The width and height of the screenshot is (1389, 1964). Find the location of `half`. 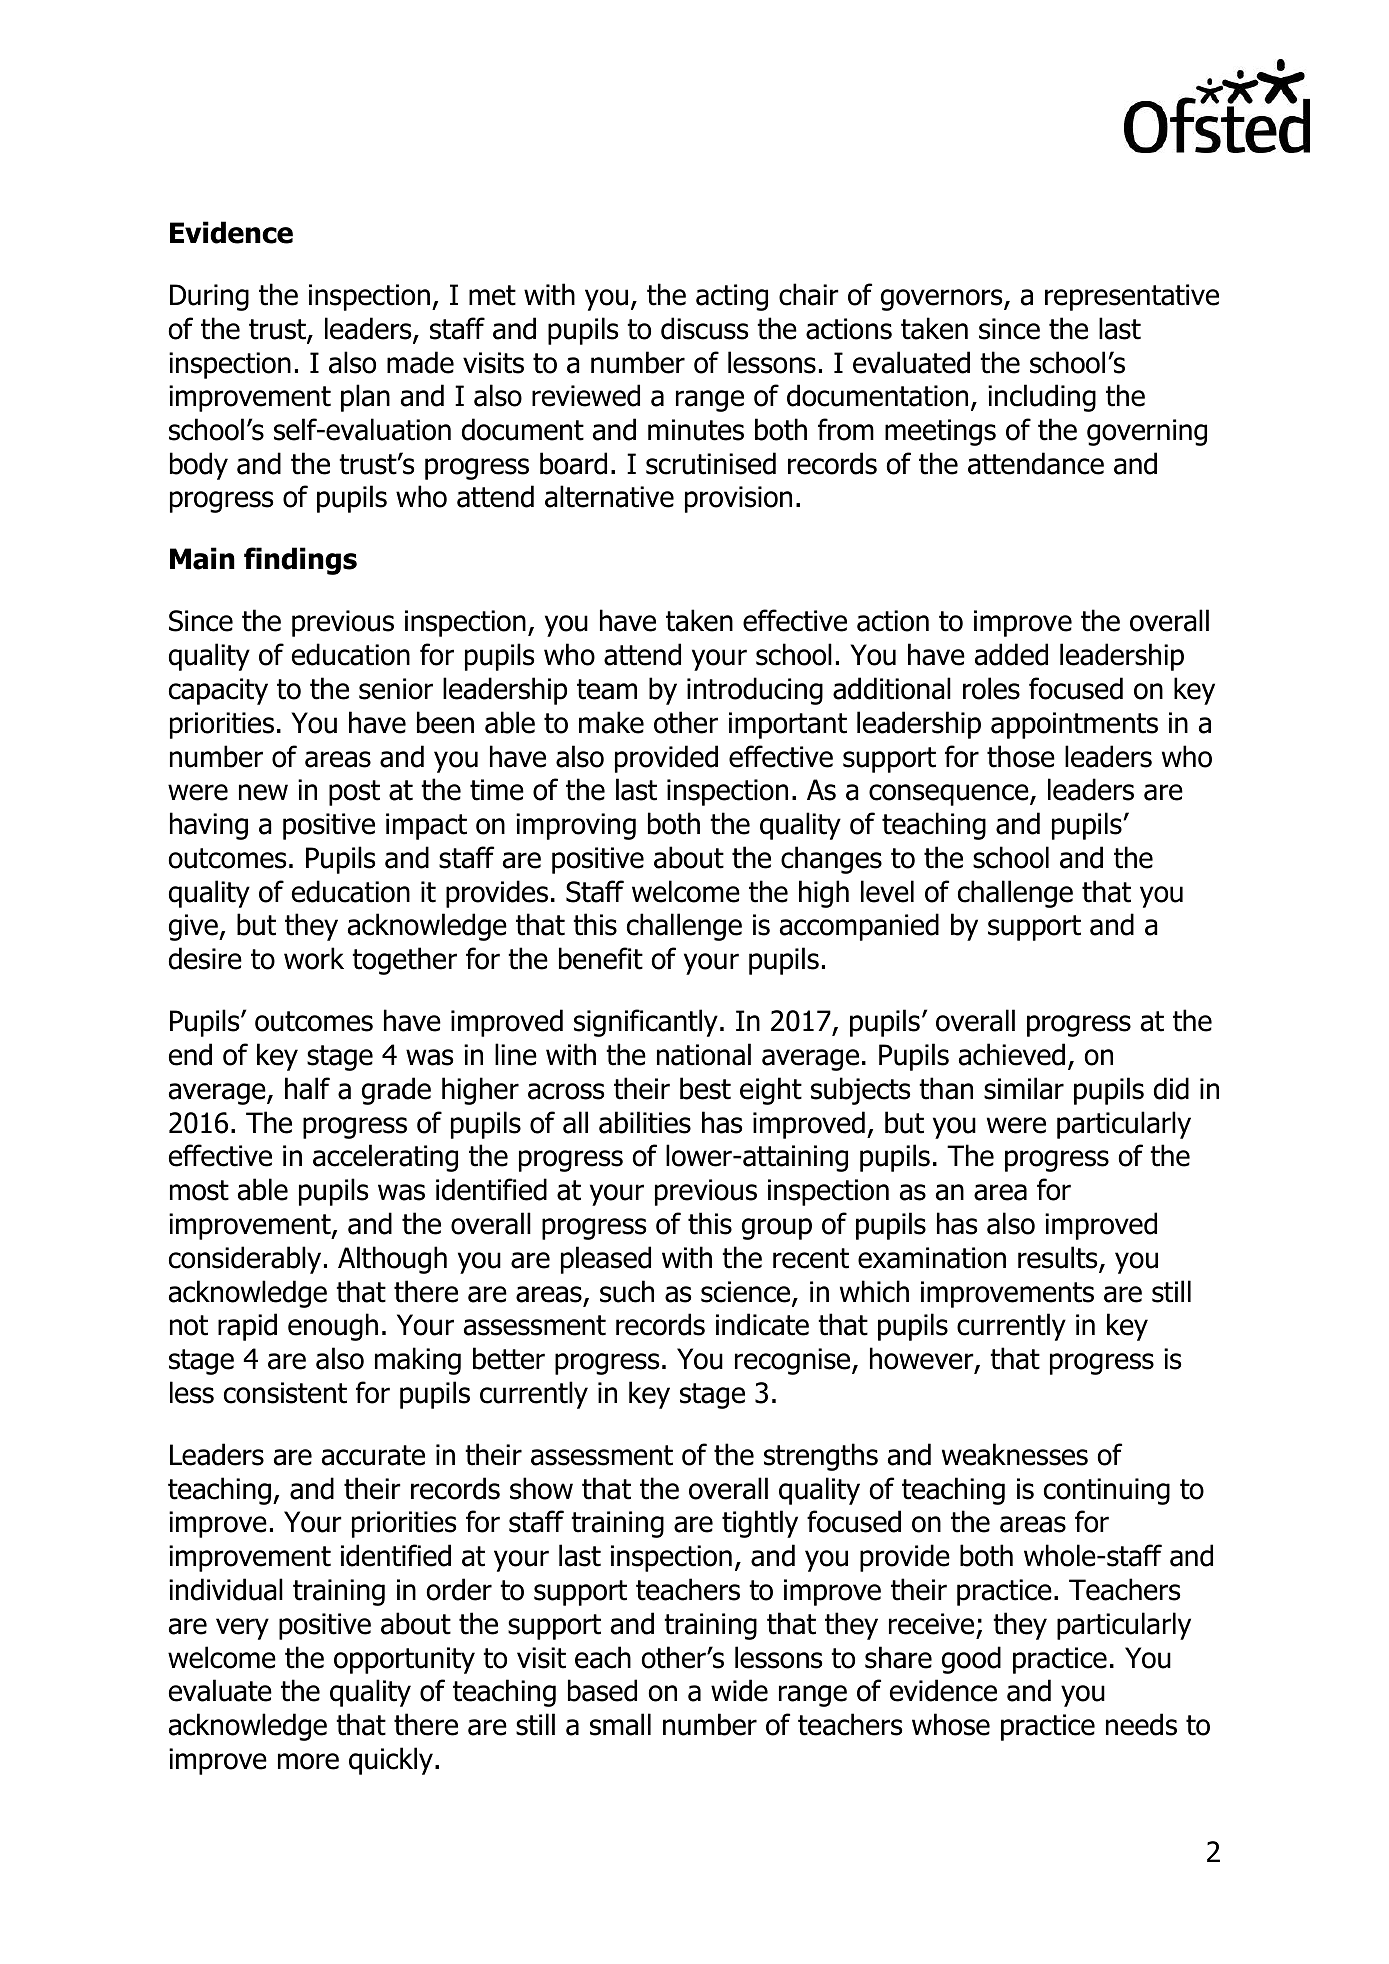

half is located at coordinates (307, 1088).
